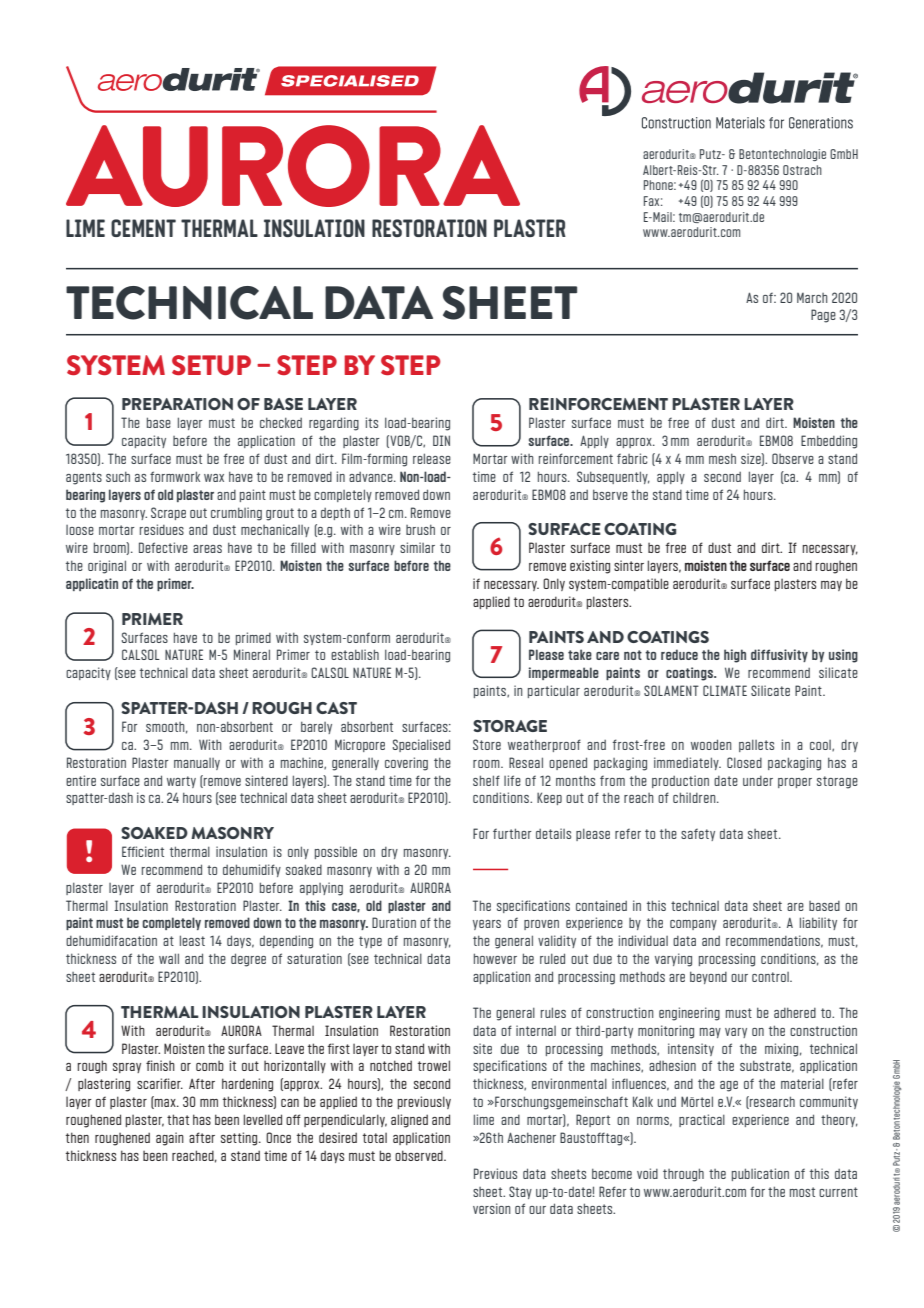 Image resolution: width=924 pixels, height=1308 pixels. Describe the element at coordinates (760, 1174) in the screenshot. I see `publication` at that location.
